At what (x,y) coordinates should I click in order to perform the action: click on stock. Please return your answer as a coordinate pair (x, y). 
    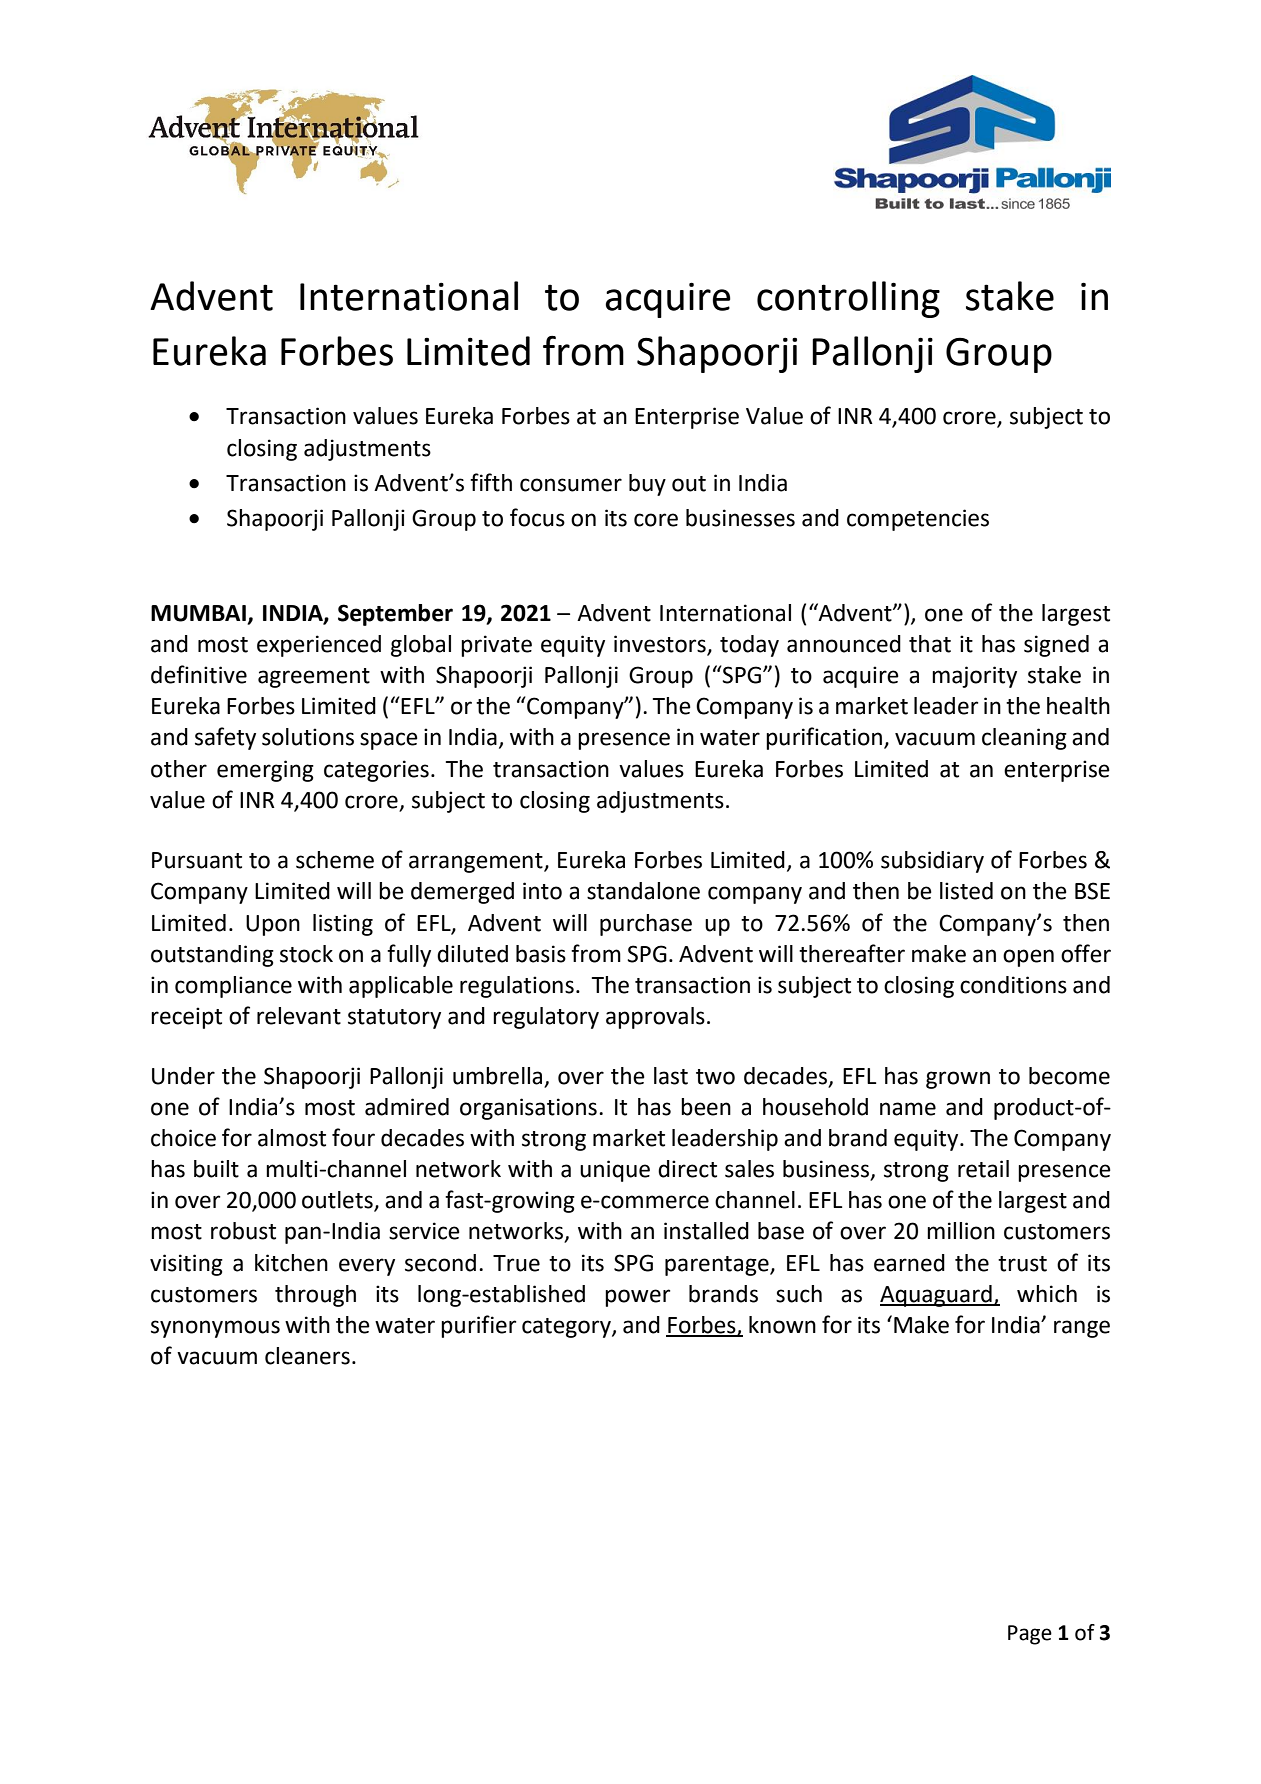
    Looking at the image, I should click on (306, 954).
